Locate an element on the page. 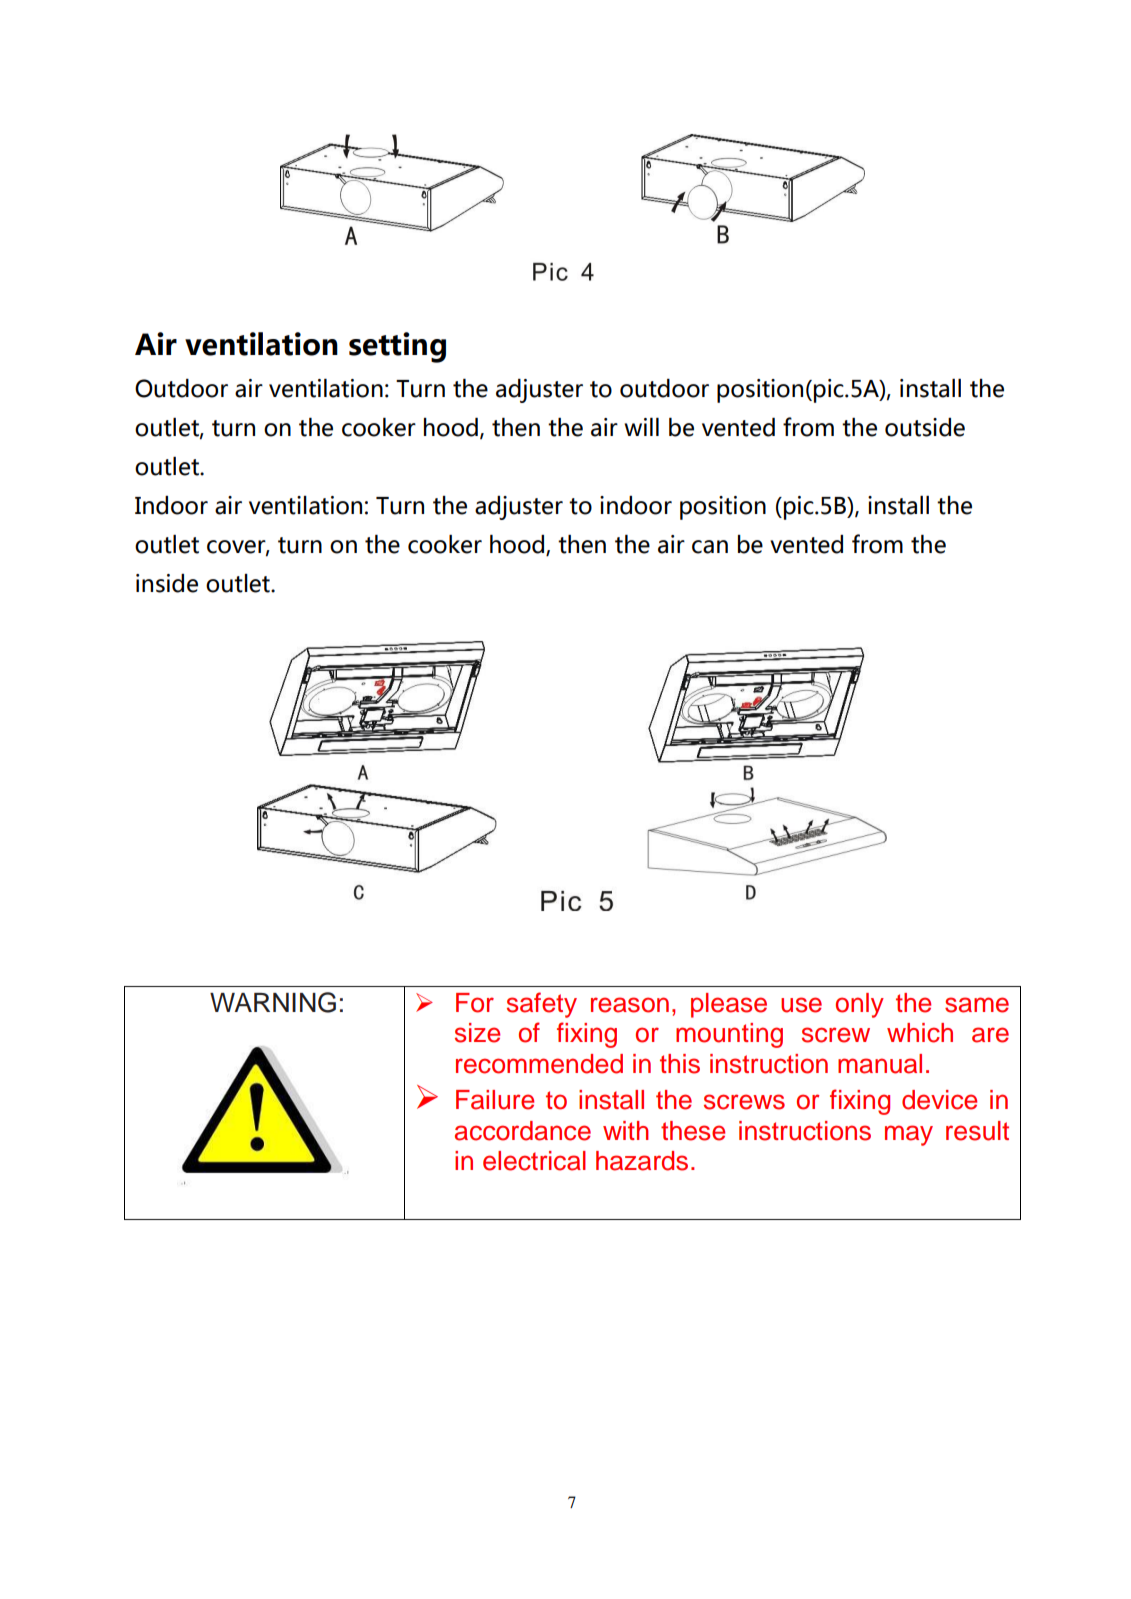 The height and width of the document is (1599, 1131). safety is located at coordinates (542, 1005).
